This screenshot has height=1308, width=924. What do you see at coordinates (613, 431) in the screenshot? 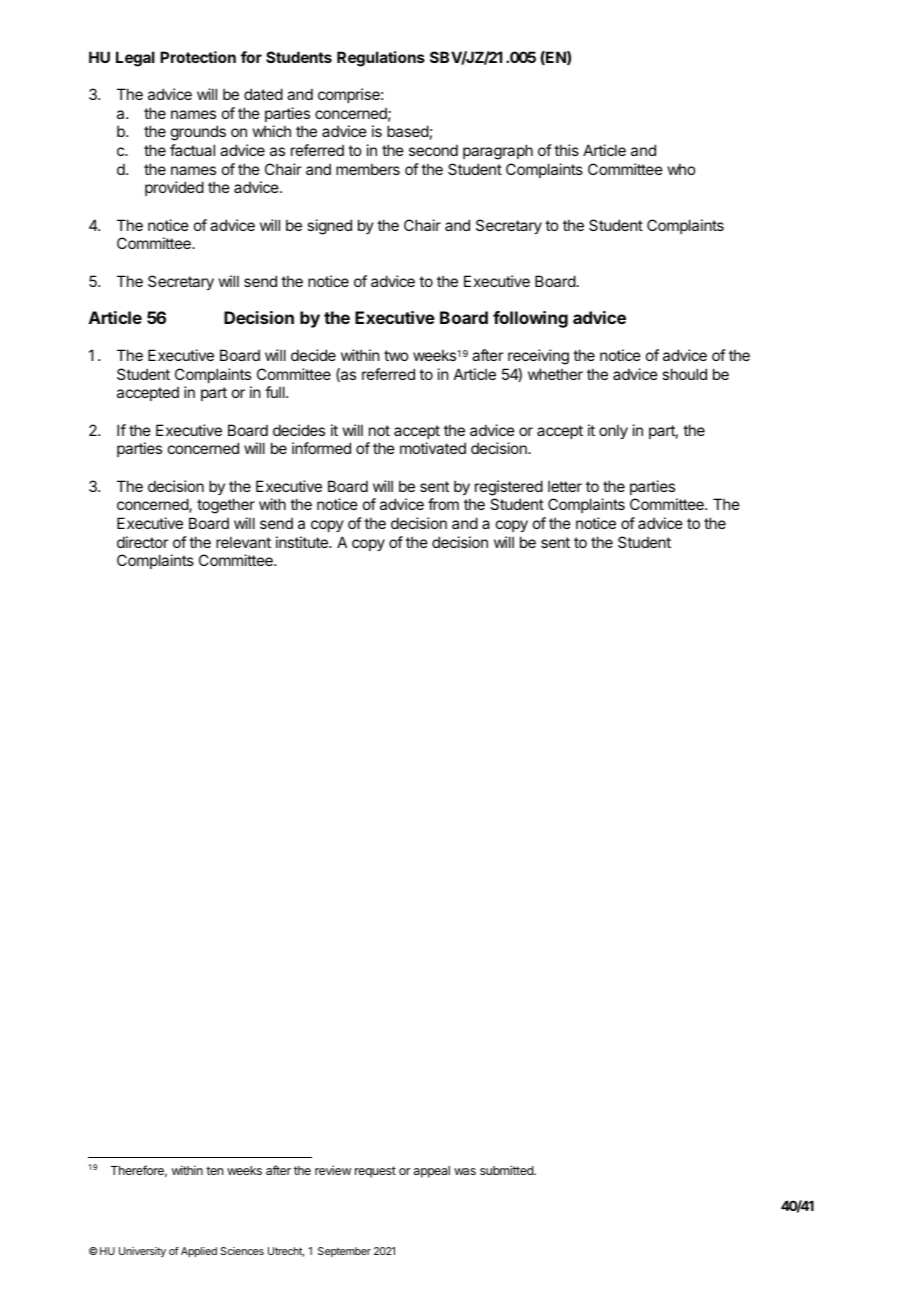
I see `only` at bounding box center [613, 431].
